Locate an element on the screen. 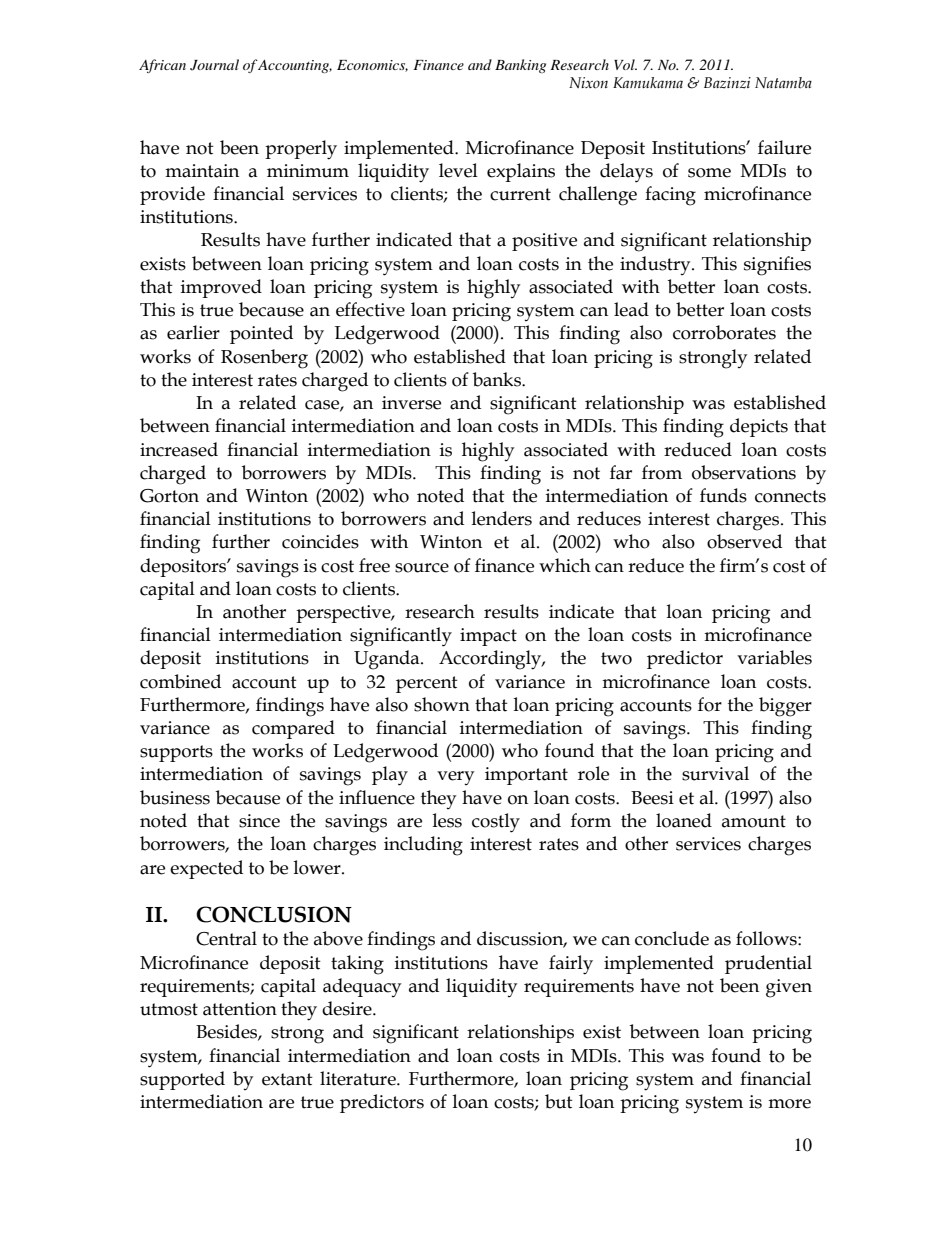 The width and height of the screenshot is (952, 1233). extant is located at coordinates (287, 1079).
